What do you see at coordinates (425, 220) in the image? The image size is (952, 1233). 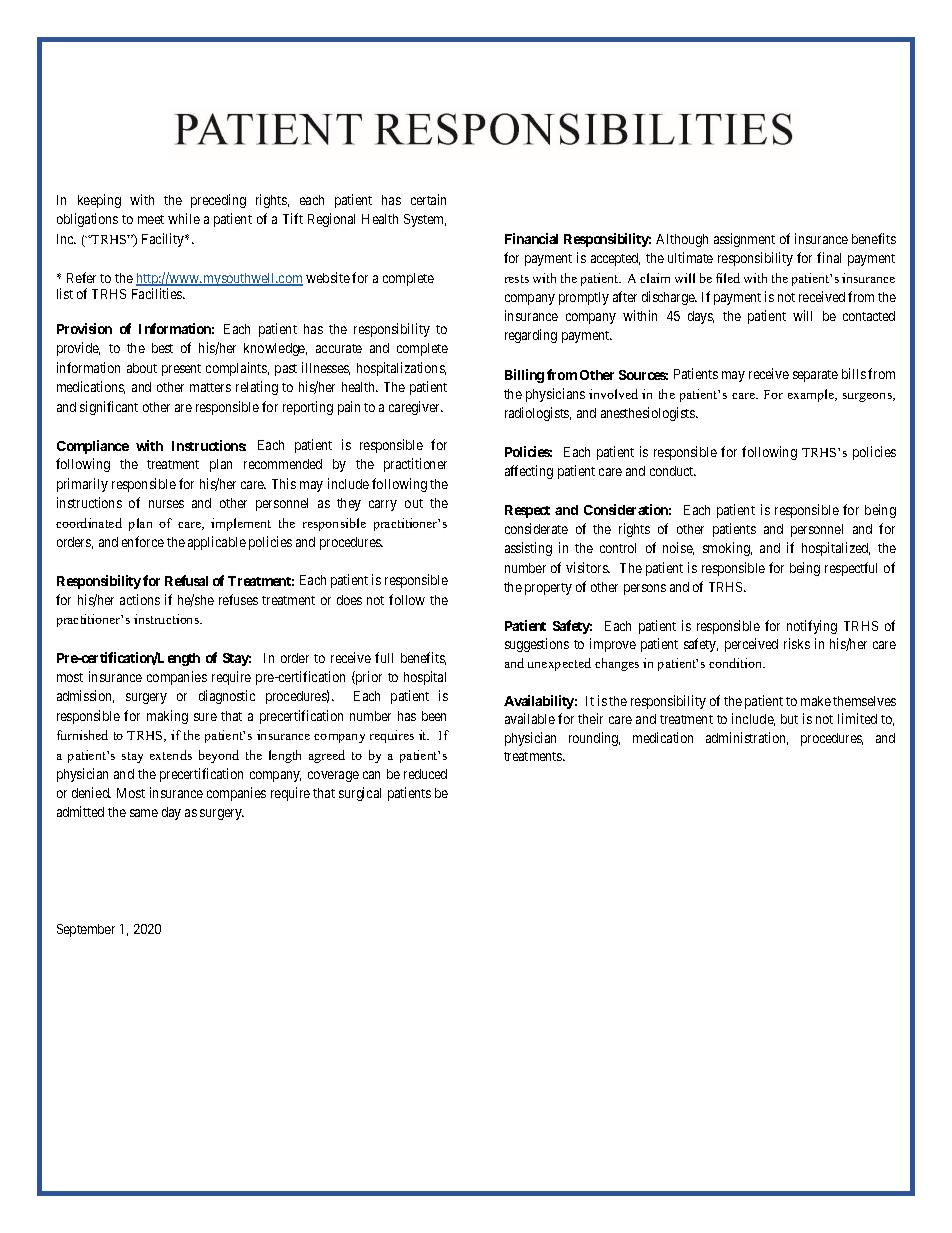 I see `System` at bounding box center [425, 220].
